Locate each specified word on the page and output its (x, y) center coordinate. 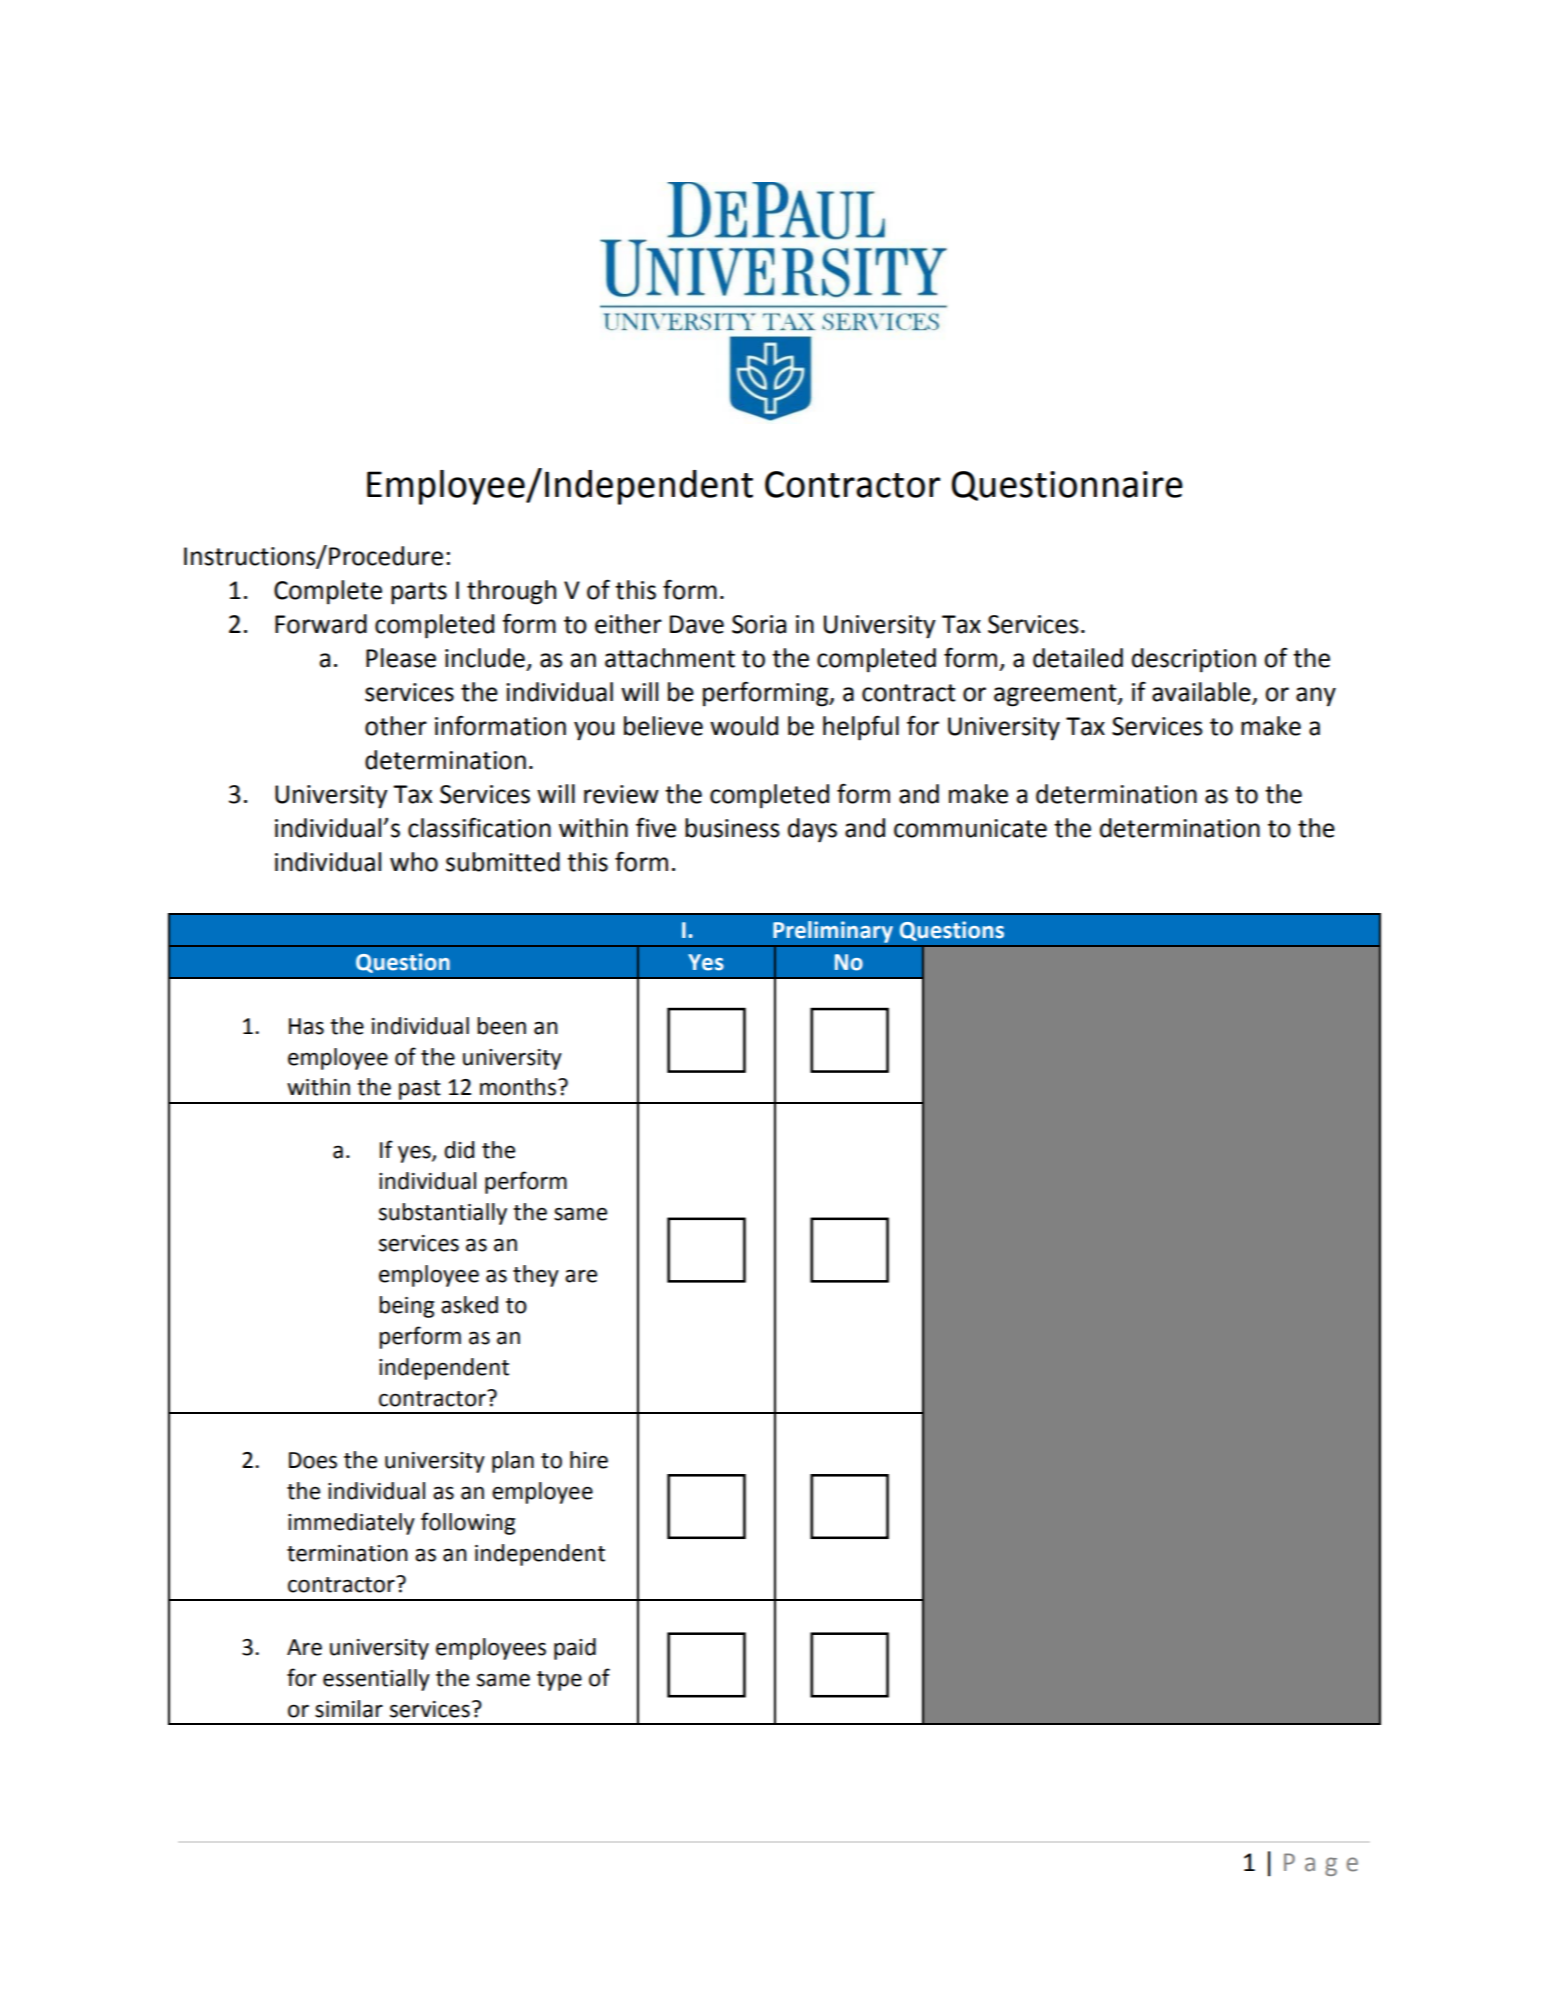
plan (513, 1462)
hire (589, 1460)
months (518, 1087)
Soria (759, 624)
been (501, 1026)
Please (401, 658)
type (559, 1681)
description (1194, 660)
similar (349, 1709)
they (536, 1276)
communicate (970, 828)
